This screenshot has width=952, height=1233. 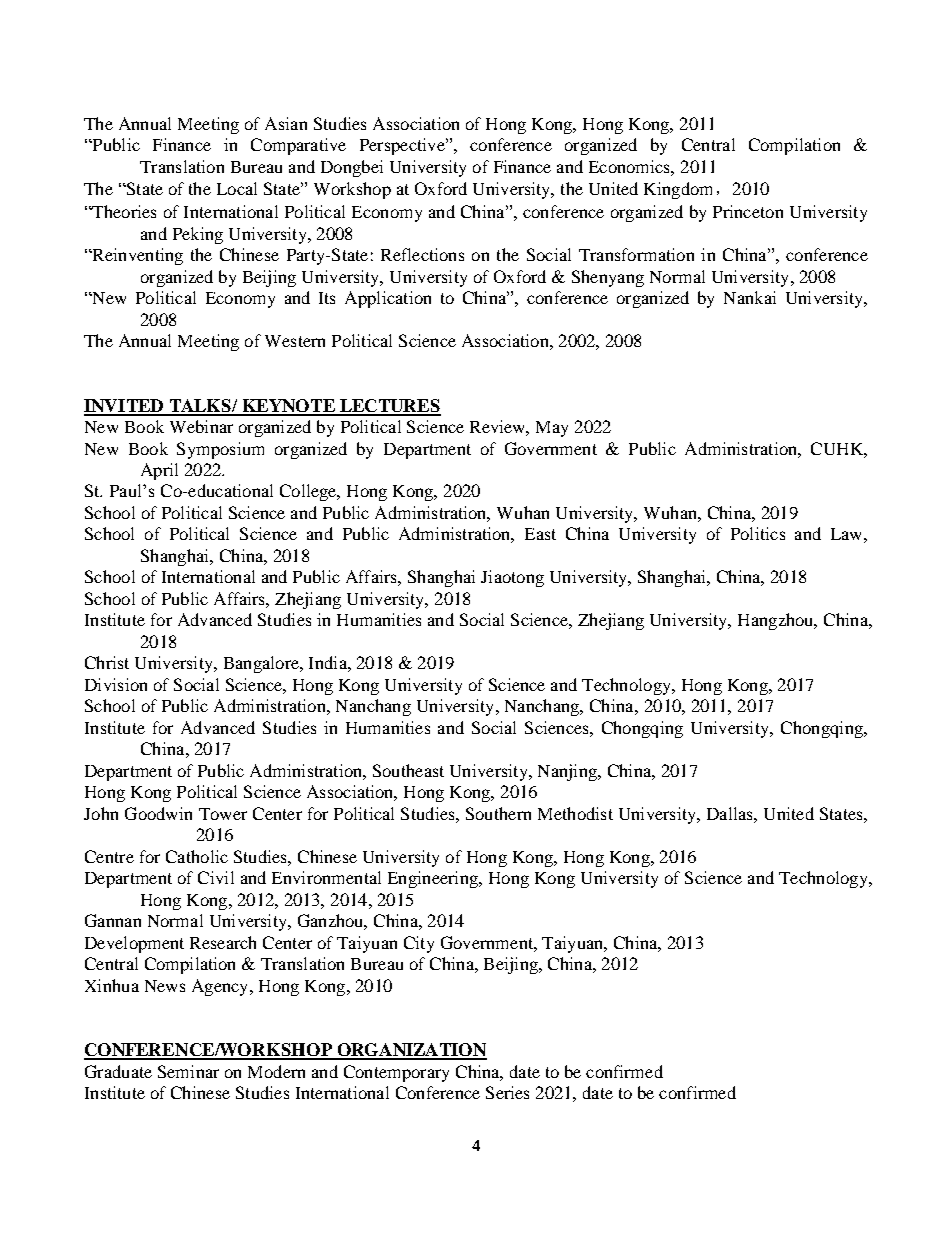 I want to click on Bangalore, so click(x=262, y=664).
